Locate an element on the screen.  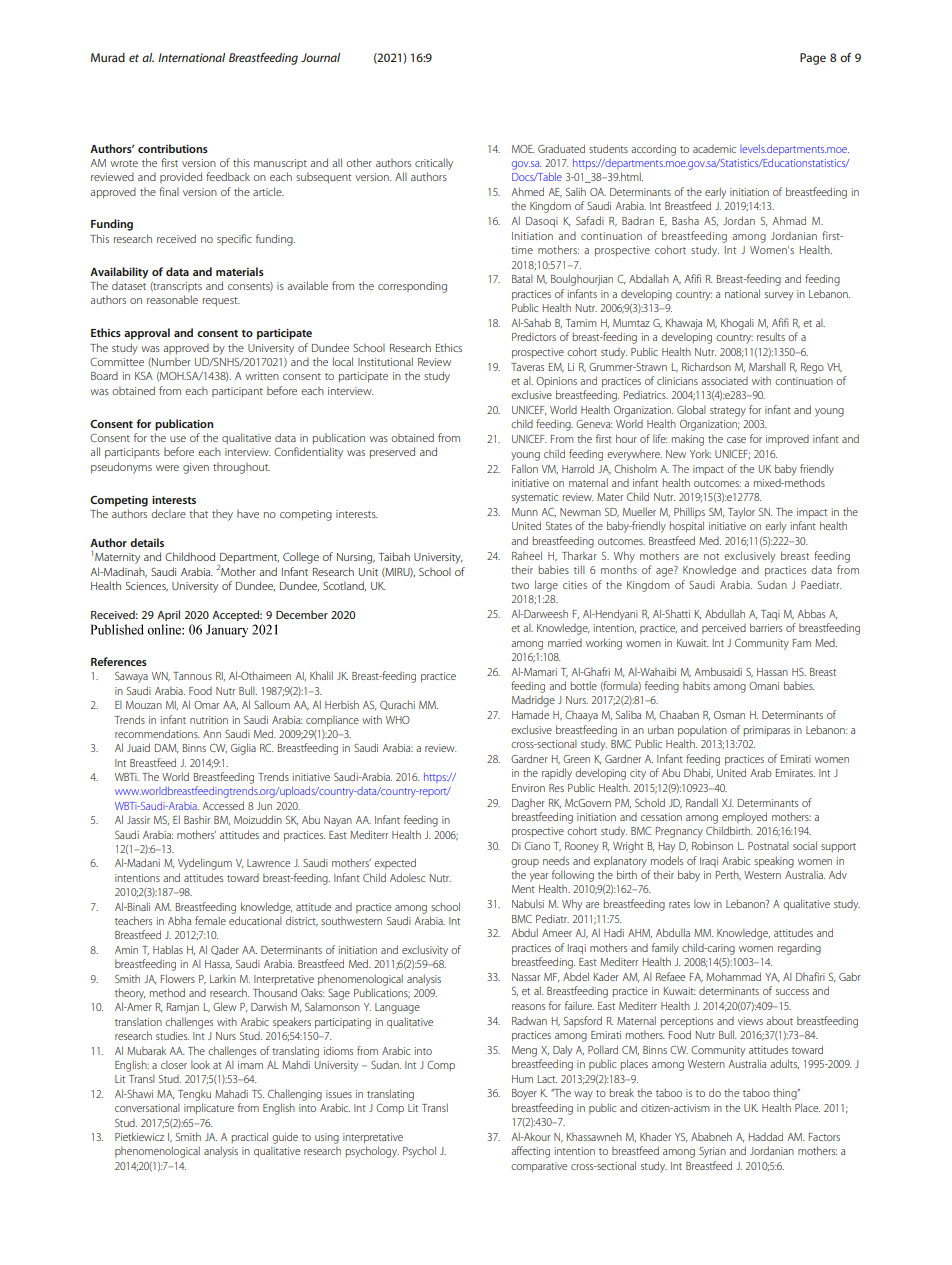
conversational is located at coordinates (147, 1107).
